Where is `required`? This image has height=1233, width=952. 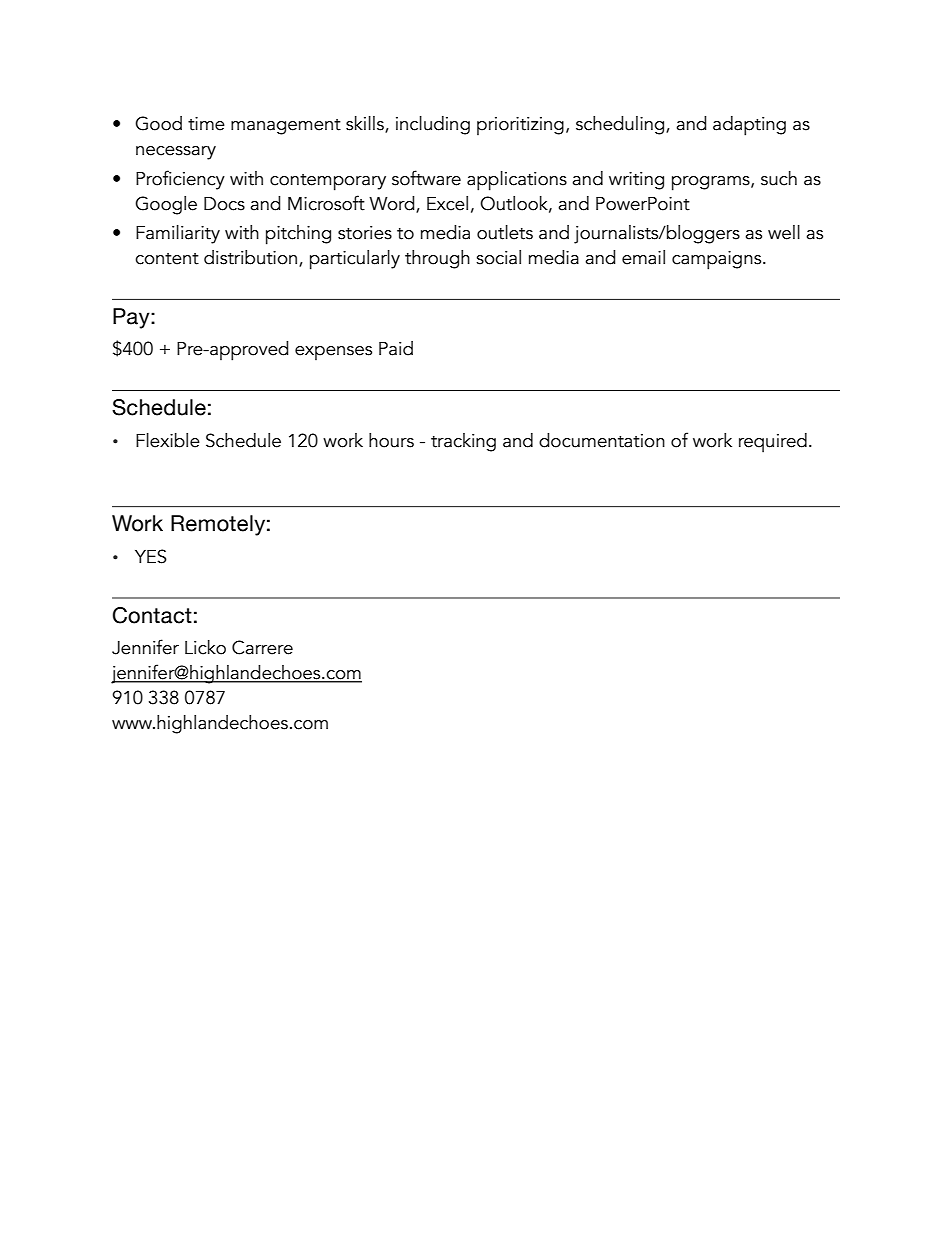 required is located at coordinates (773, 443).
